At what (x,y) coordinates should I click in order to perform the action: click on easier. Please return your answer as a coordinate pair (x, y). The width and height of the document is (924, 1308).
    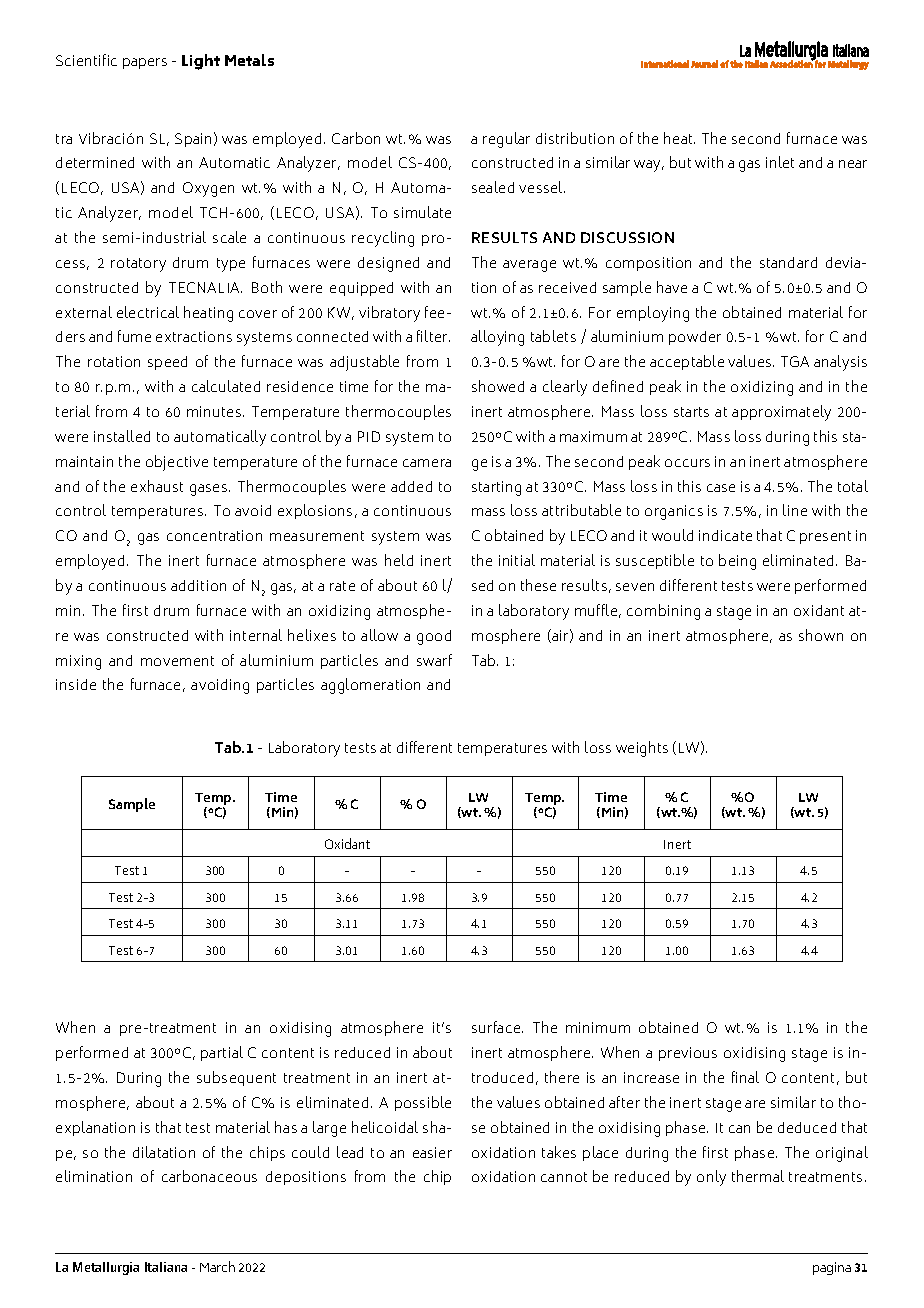
    Looking at the image, I should click on (432, 1152).
